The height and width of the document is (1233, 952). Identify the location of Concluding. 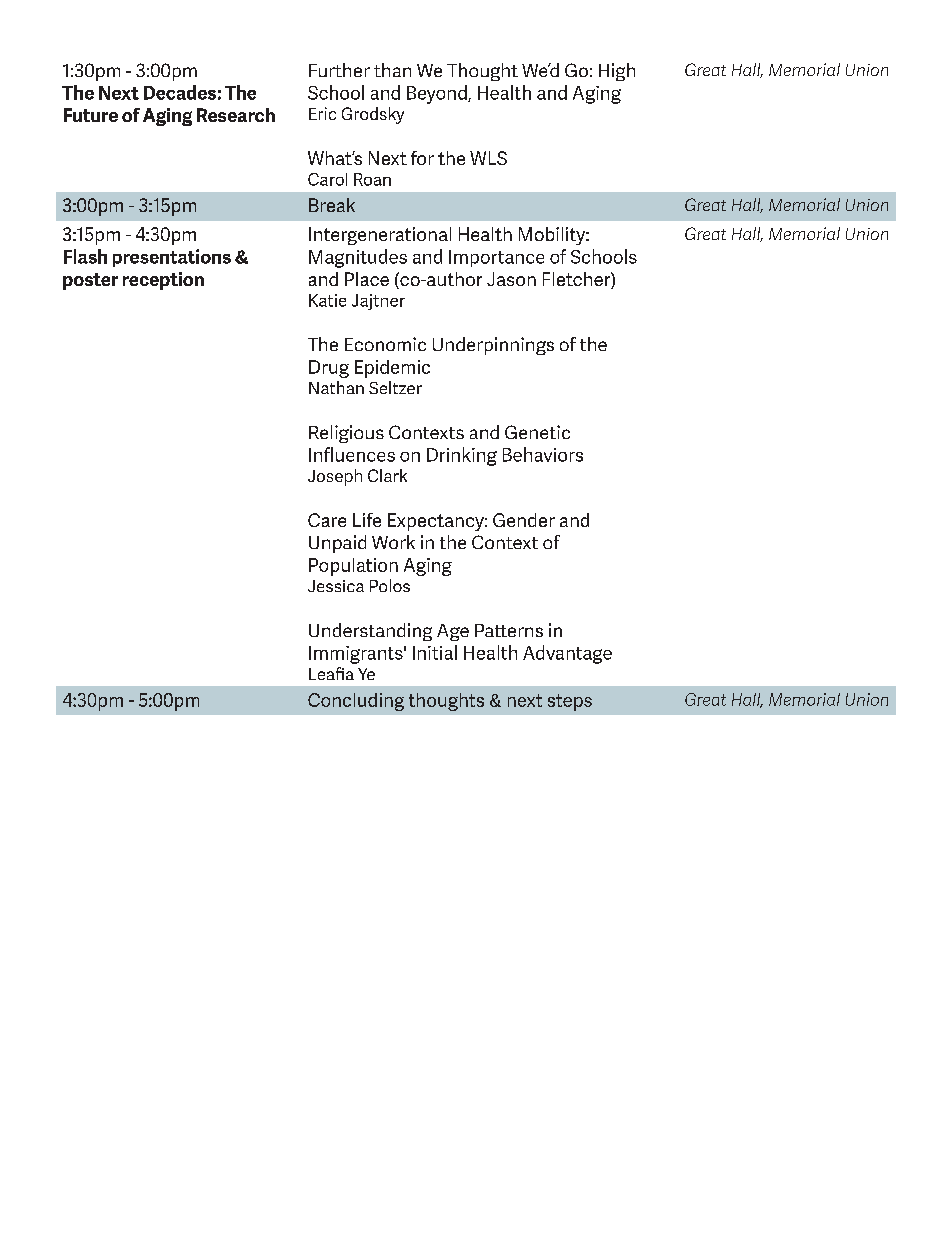
(356, 702).
